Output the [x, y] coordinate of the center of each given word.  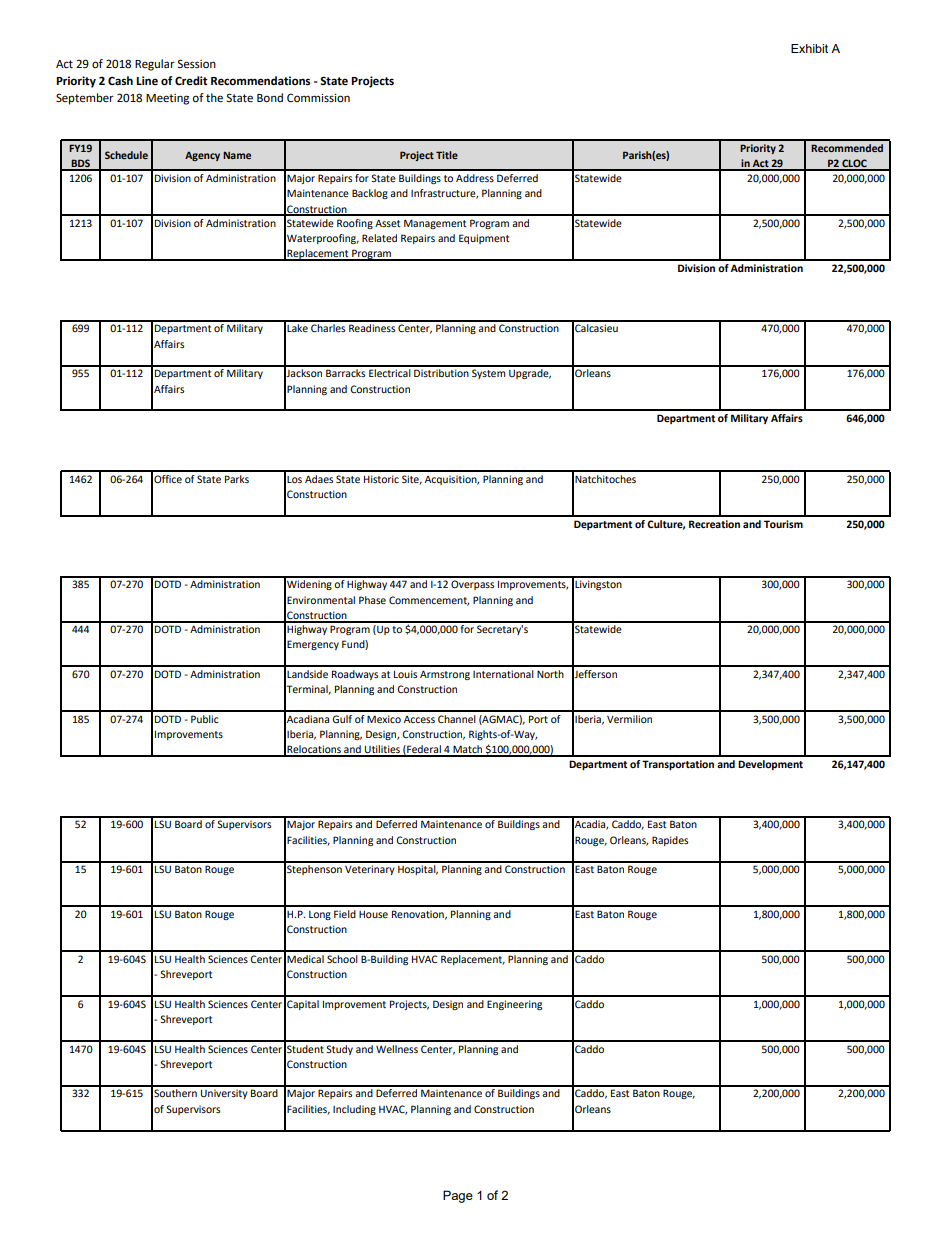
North [550, 674]
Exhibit [809, 48]
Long [320, 915]
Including [354, 1110]
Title [447, 155]
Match [468, 750]
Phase [372, 600]
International [503, 674]
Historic [381, 479]
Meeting [167, 99]
